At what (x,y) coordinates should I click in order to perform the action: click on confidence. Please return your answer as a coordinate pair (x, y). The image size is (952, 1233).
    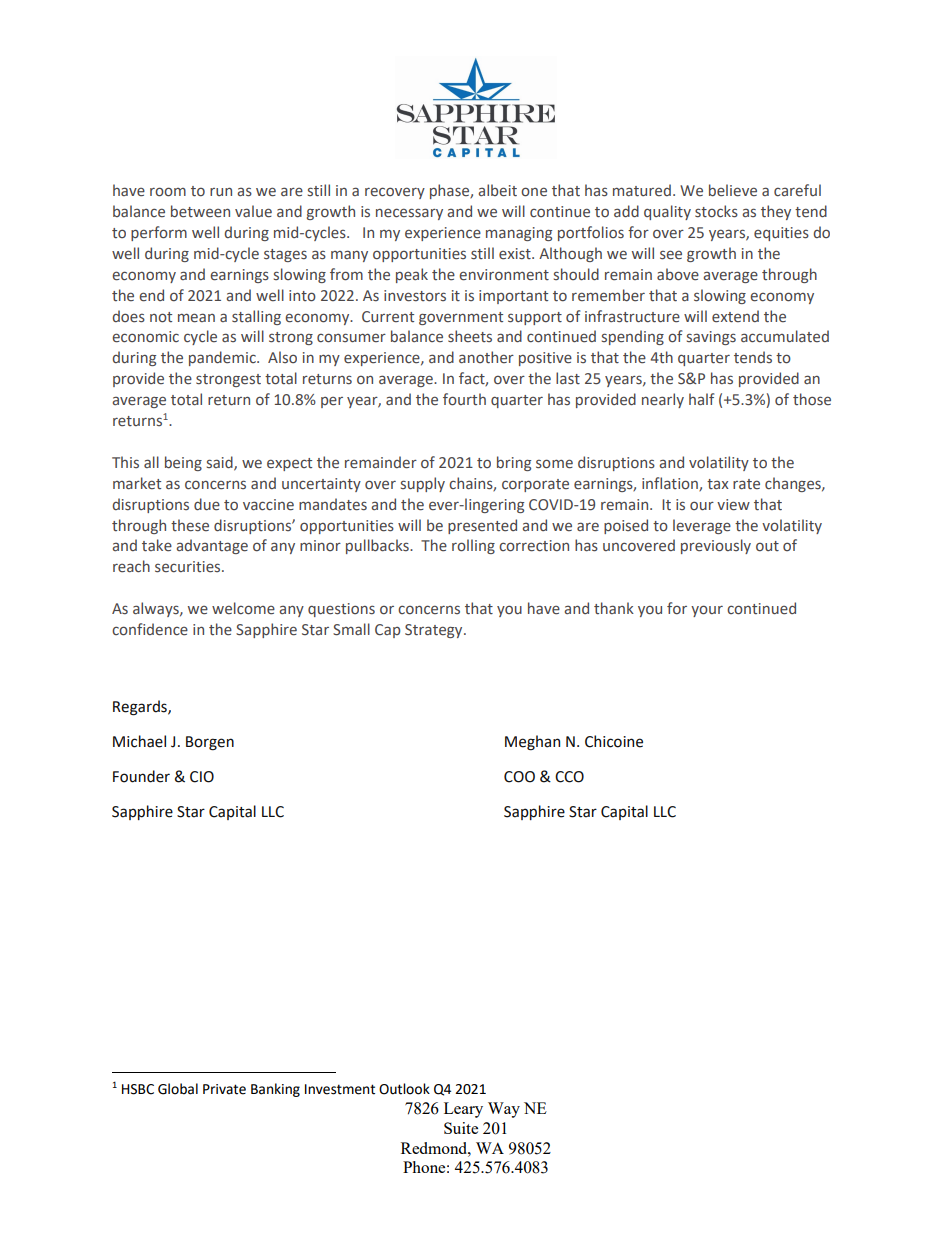
    Looking at the image, I should click on (150, 629).
